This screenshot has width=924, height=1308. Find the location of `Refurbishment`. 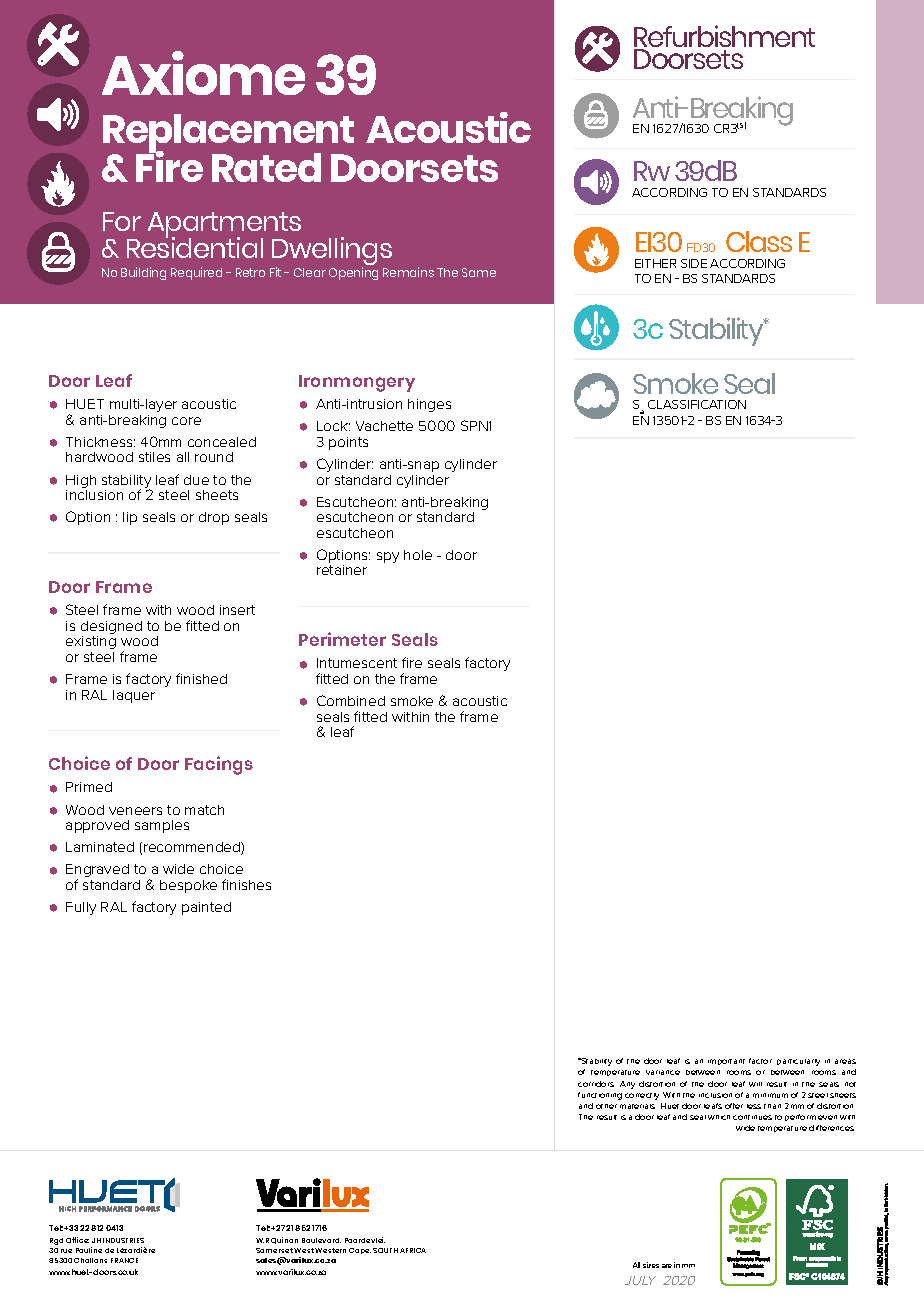

Refurbishment is located at coordinates (724, 37).
